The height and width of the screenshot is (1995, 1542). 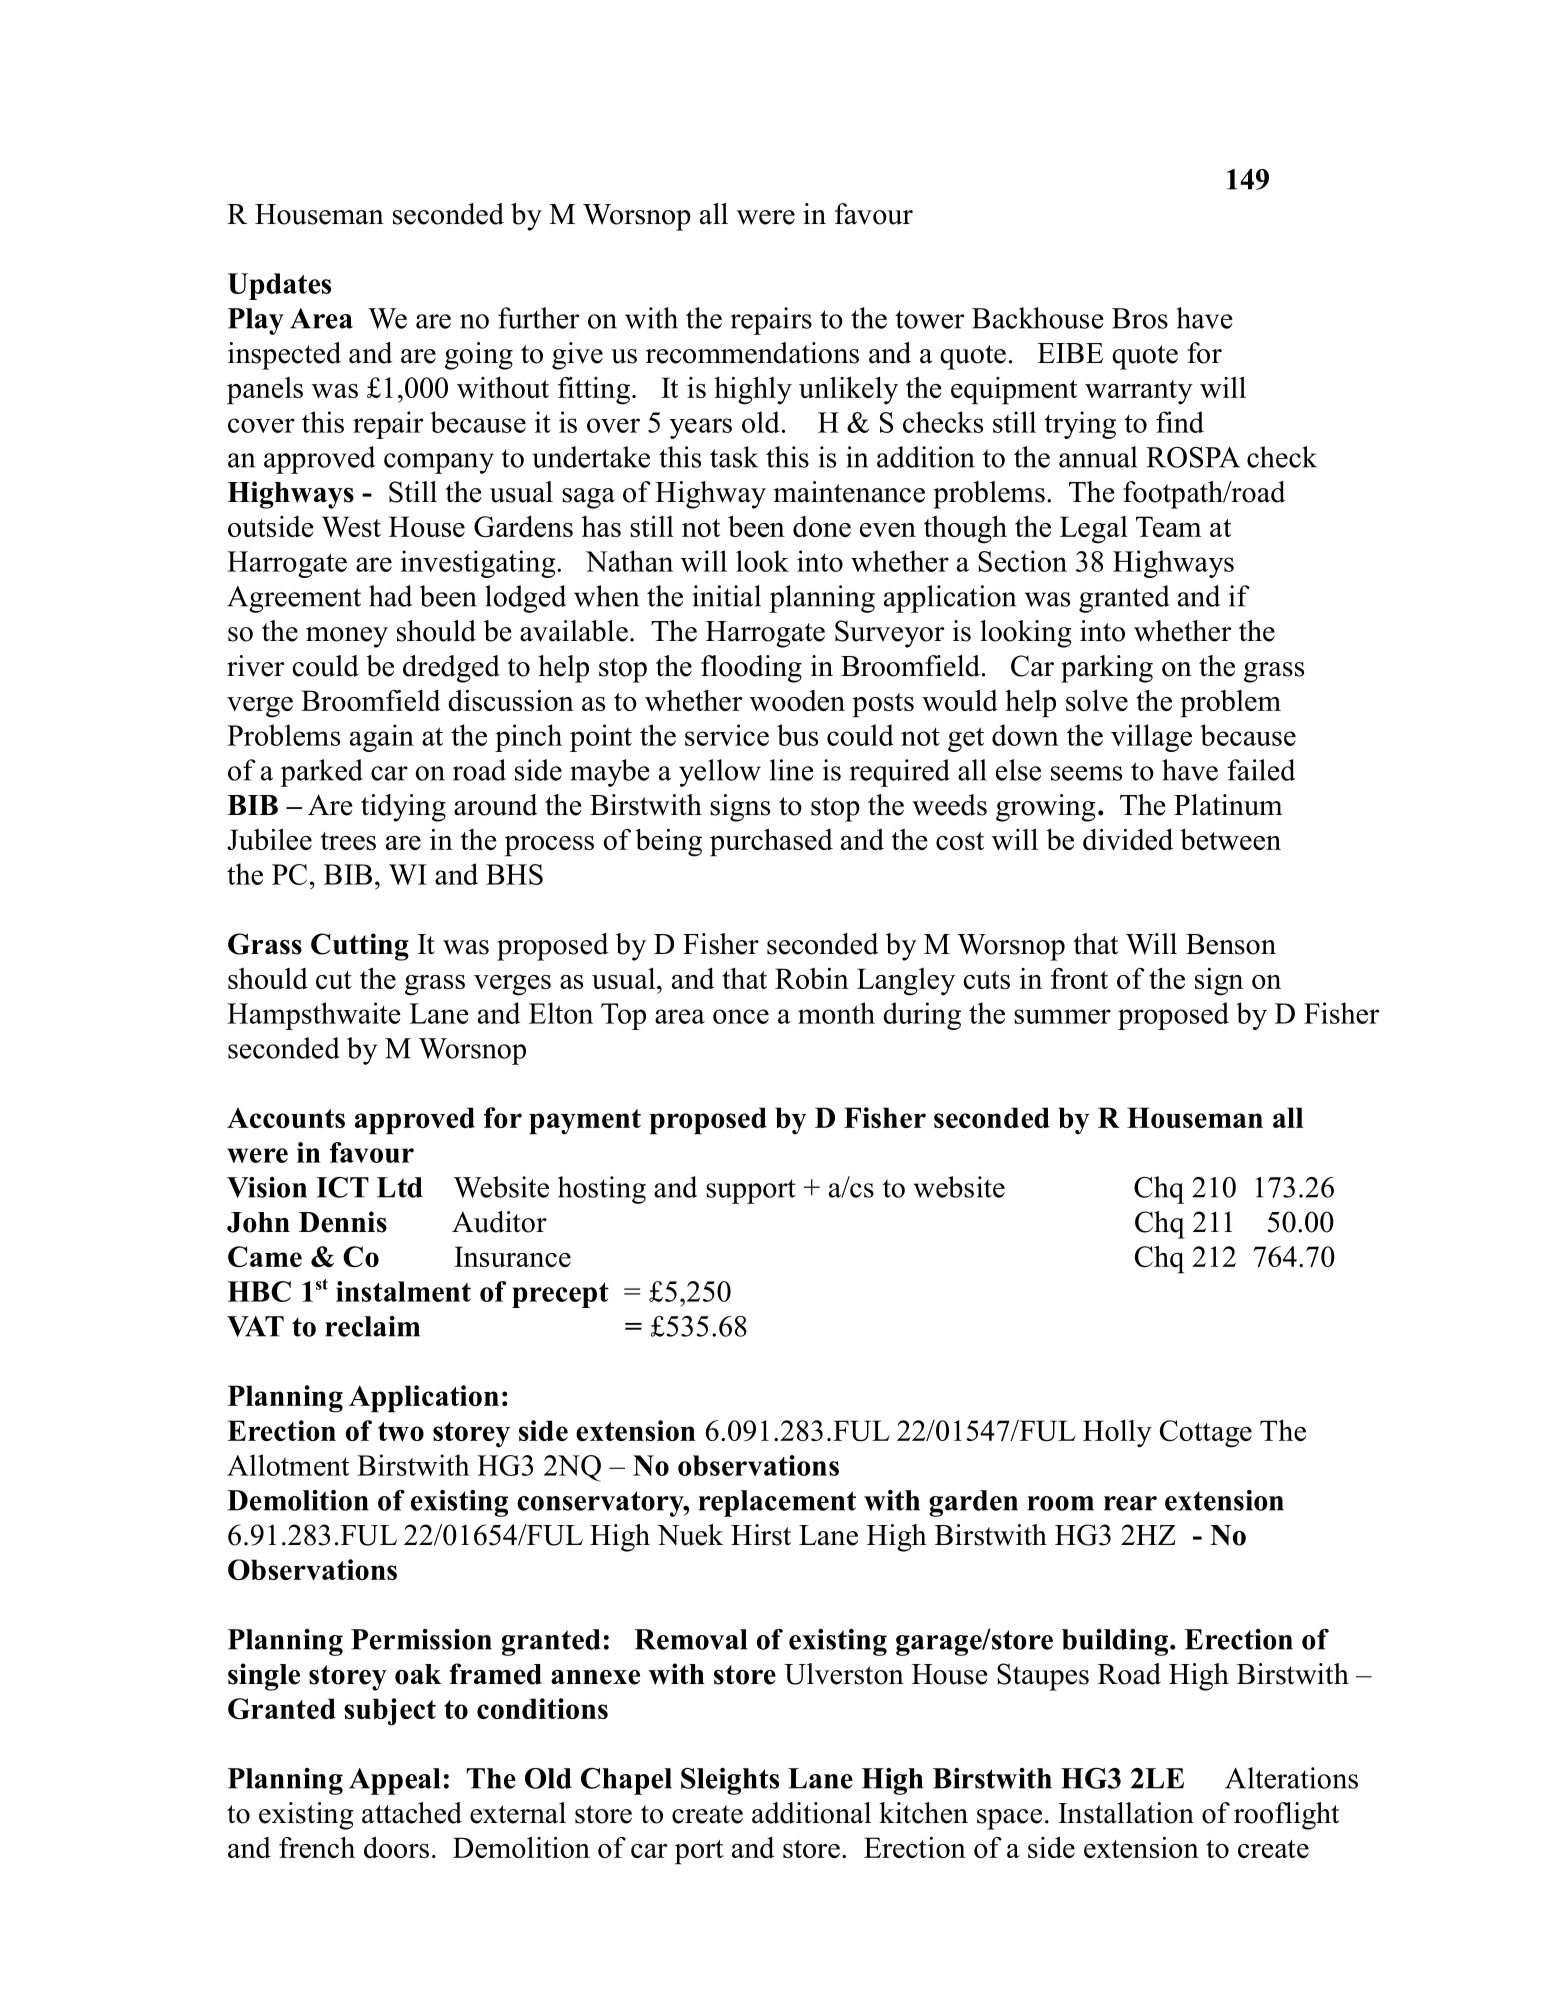 What do you see at coordinates (1062, 1016) in the screenshot?
I see `summer` at bounding box center [1062, 1016].
